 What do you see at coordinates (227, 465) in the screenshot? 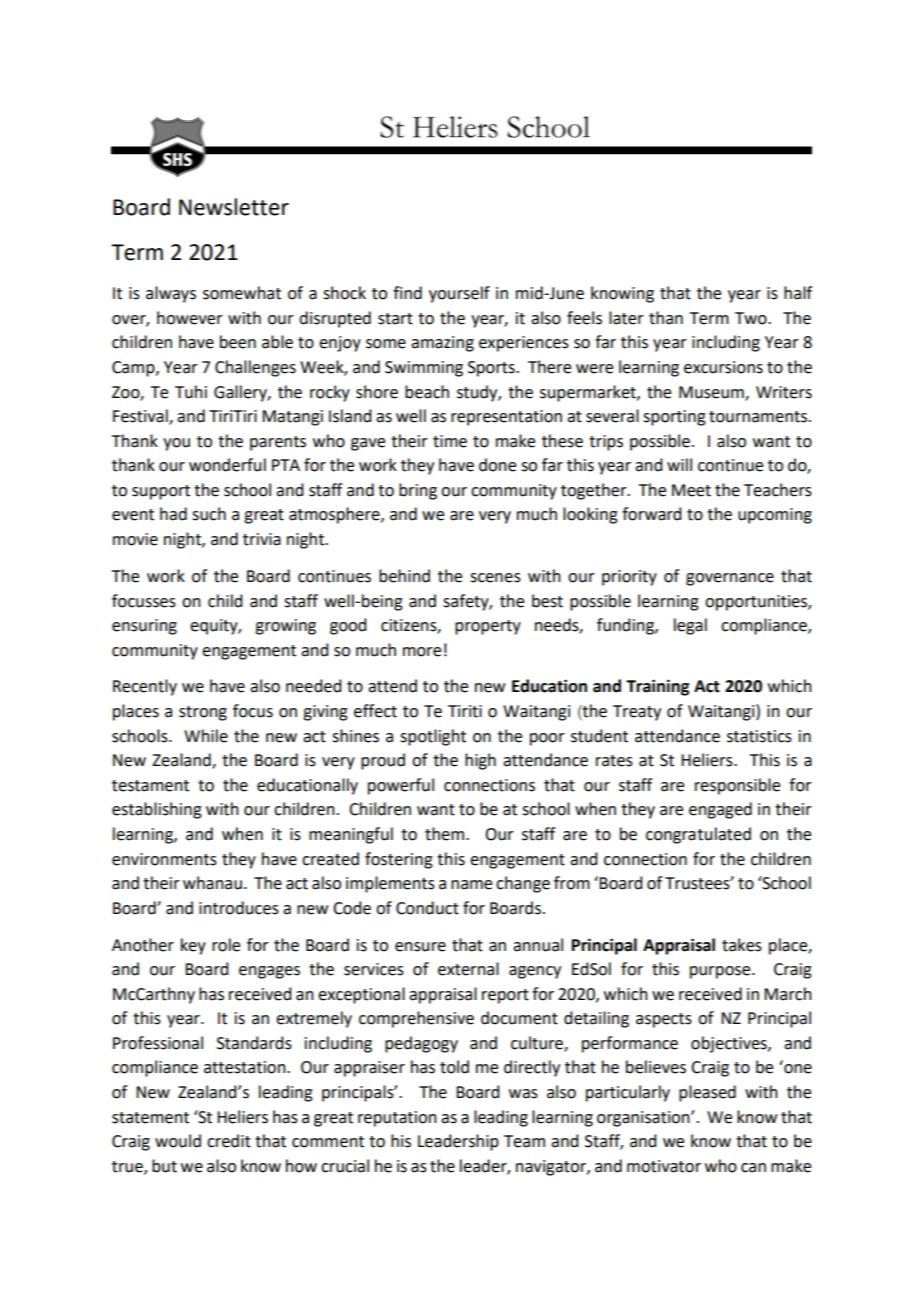
I see `wonderful` at bounding box center [227, 465].
